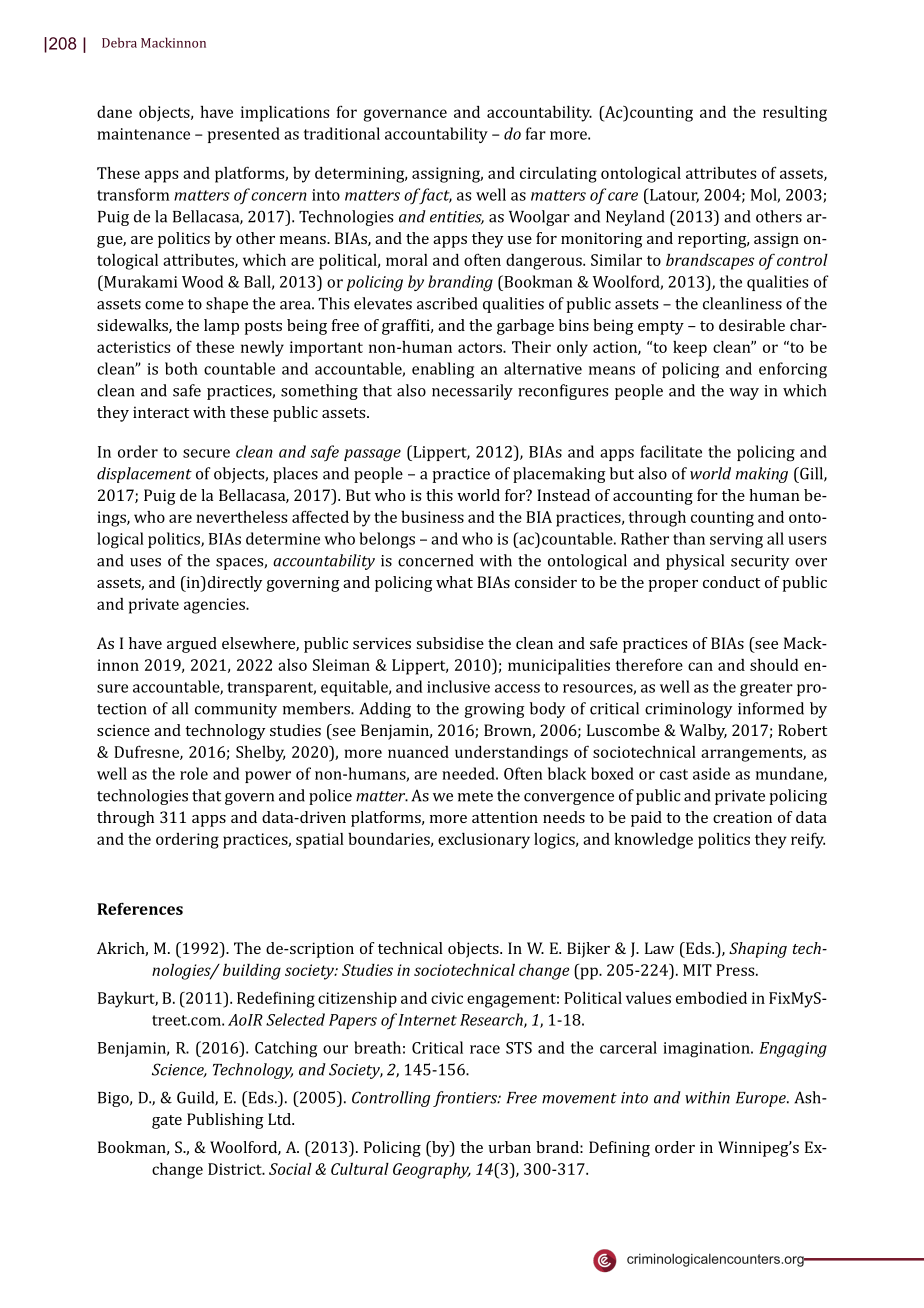 The height and width of the screenshot is (1308, 924). What do you see at coordinates (475, 796) in the screenshot?
I see `mete` at bounding box center [475, 796].
